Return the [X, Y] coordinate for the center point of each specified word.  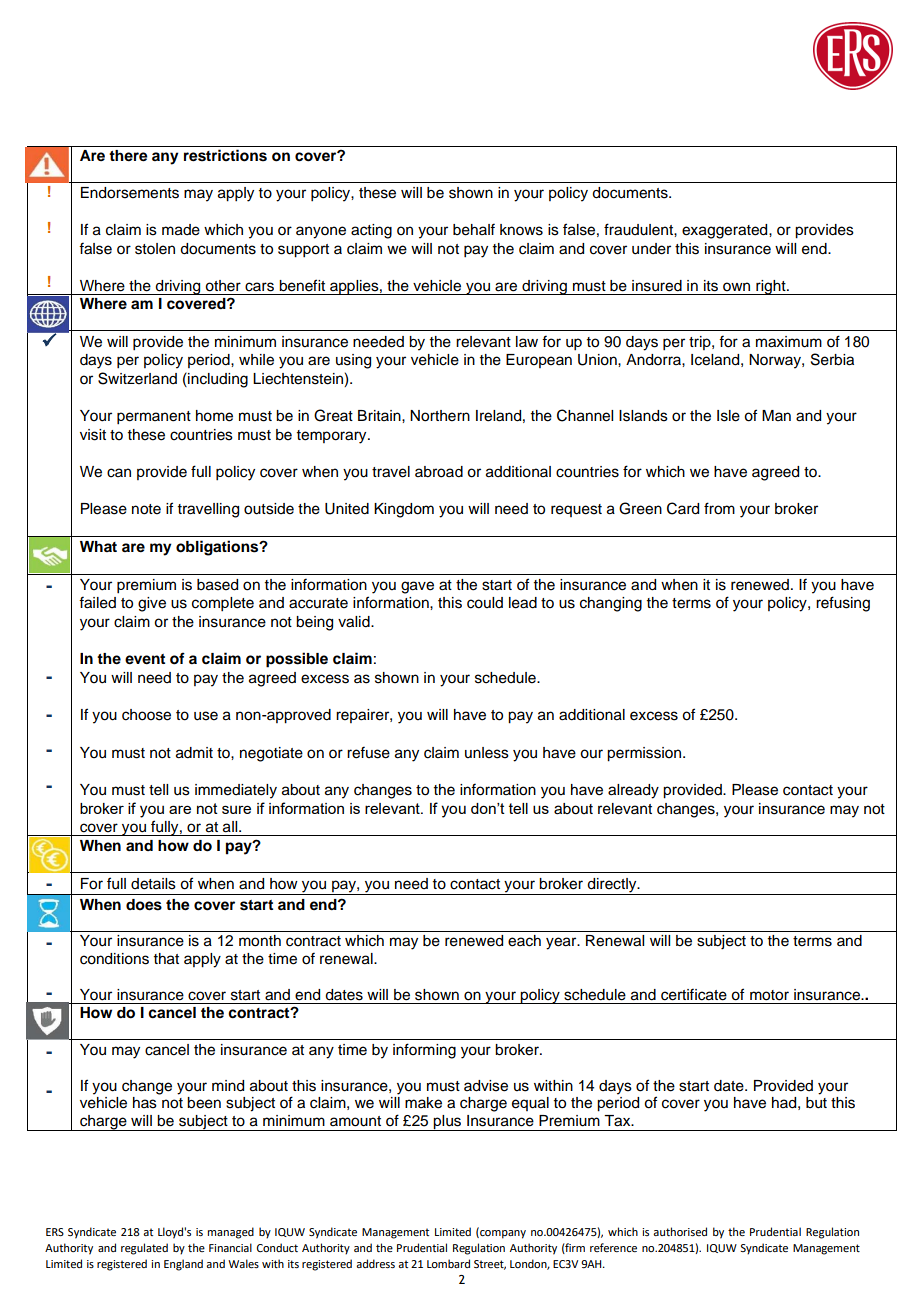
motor [769, 995]
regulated [144, 1249]
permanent [154, 418]
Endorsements [130, 193]
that [166, 959]
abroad [439, 472]
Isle [728, 416]
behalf [474, 229]
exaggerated [726, 231]
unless [487, 753]
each [524, 941]
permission [645, 754]
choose [146, 715]
